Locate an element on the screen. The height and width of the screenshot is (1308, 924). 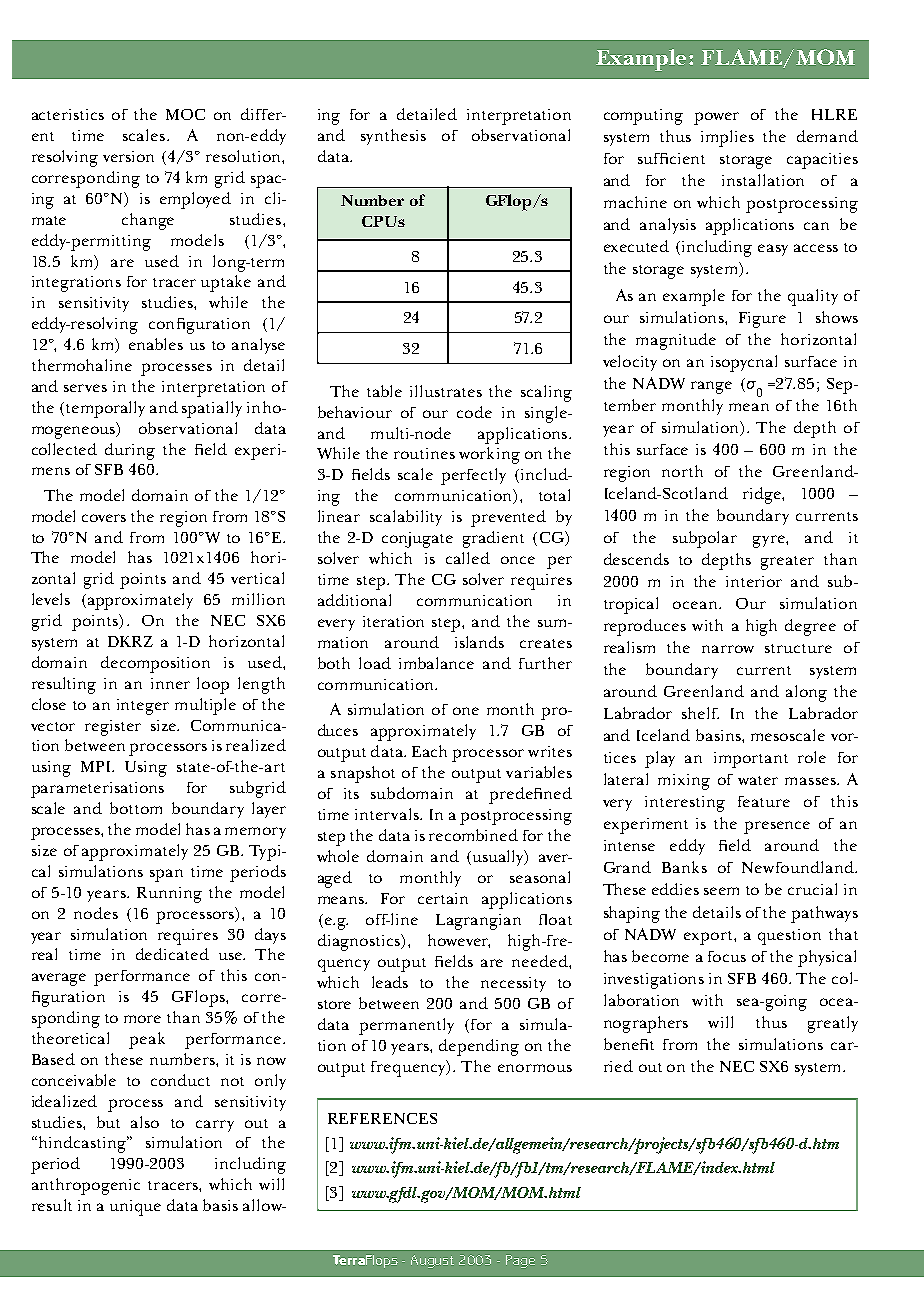
enables is located at coordinates (156, 344).
